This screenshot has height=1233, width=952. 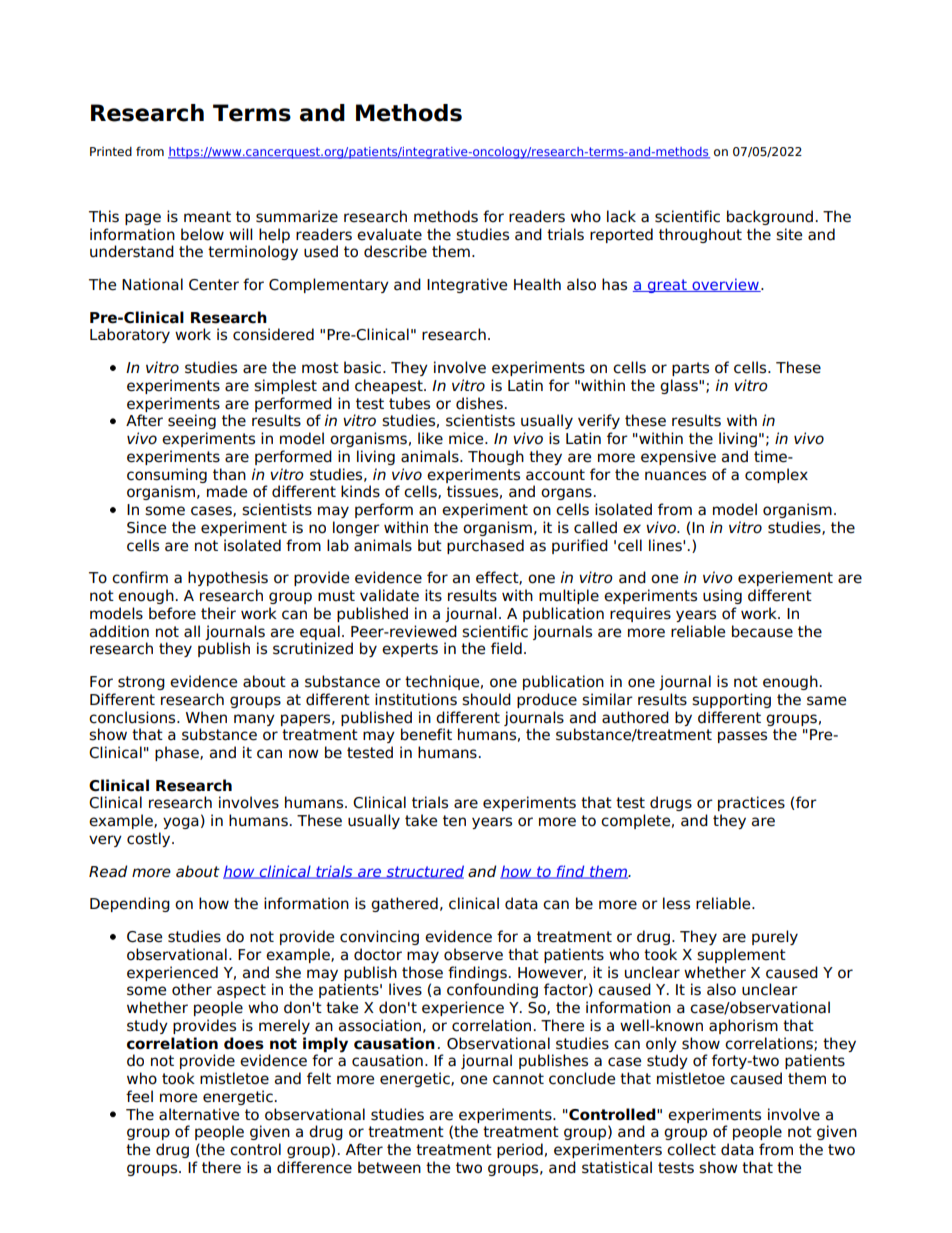 I want to click on strong, so click(x=141, y=683).
